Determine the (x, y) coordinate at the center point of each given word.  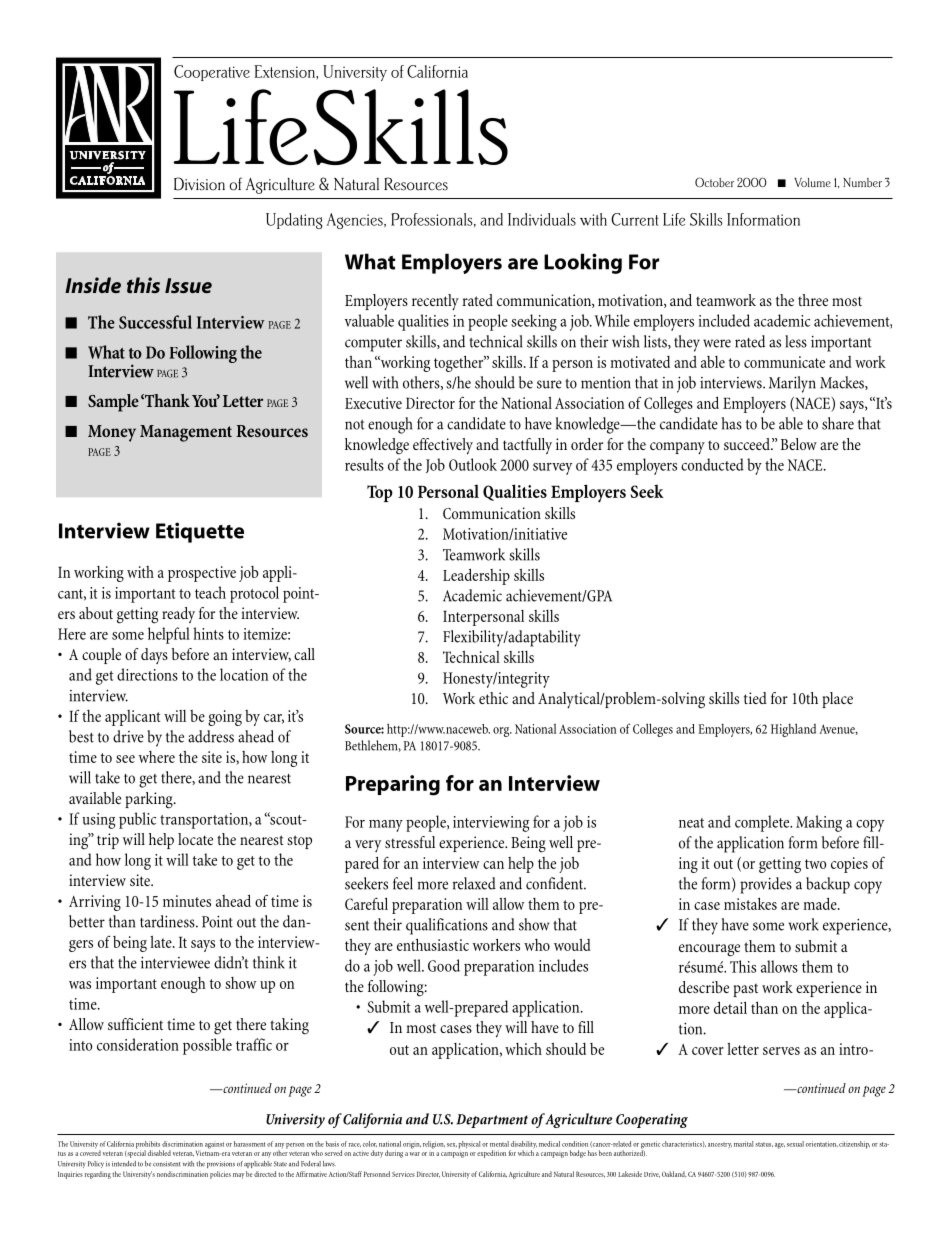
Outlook (473, 464)
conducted (712, 464)
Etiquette (200, 532)
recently (435, 302)
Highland (793, 730)
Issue (188, 285)
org (502, 732)
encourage (709, 950)
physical (469, 1146)
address (211, 736)
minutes (187, 901)
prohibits (148, 1146)
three (813, 300)
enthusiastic (433, 944)
